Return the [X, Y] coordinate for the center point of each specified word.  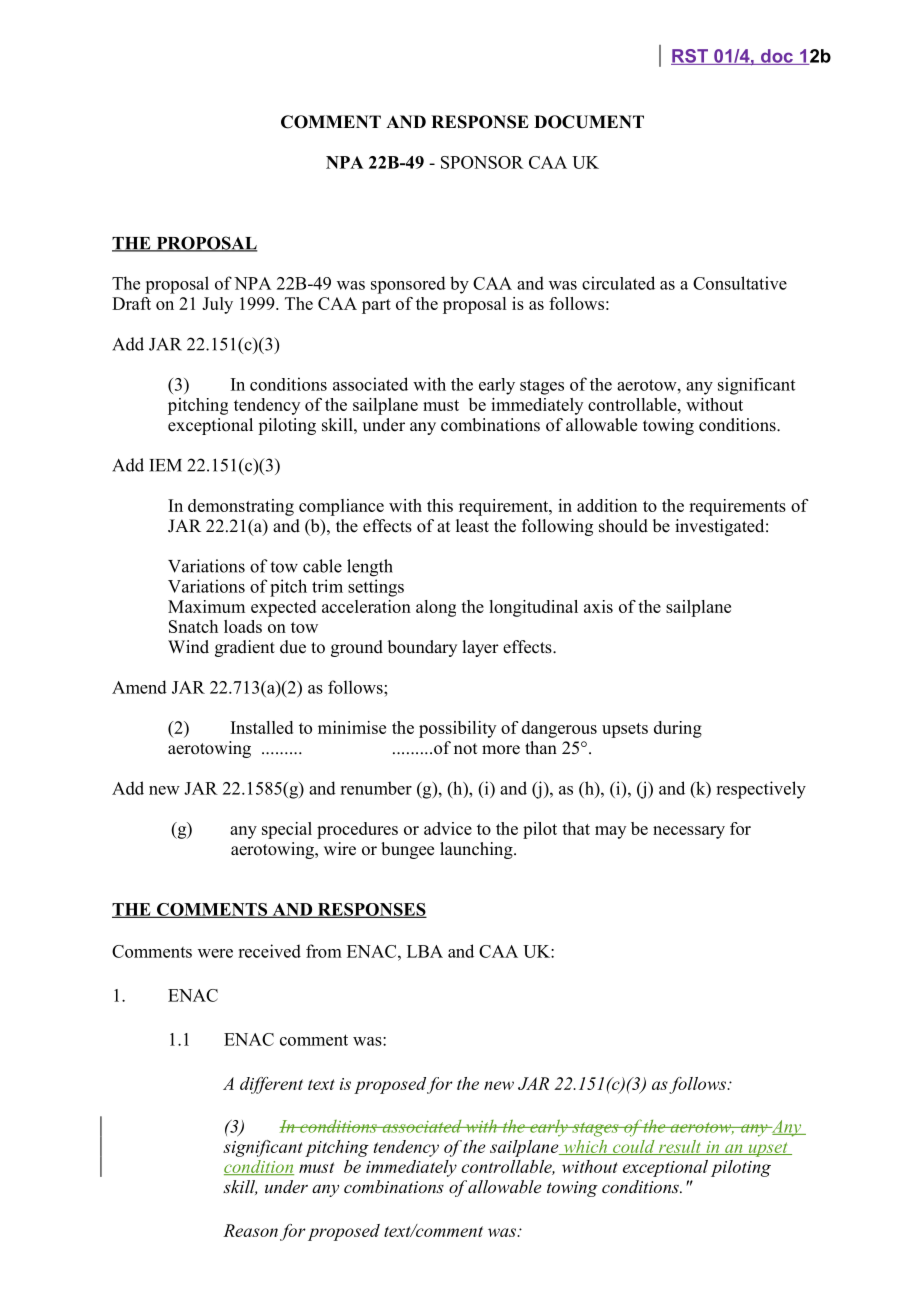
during [678, 729]
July [217, 305]
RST [690, 57]
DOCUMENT [589, 122]
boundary [422, 648]
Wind [188, 647]
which [585, 1147]
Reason [250, 1230]
